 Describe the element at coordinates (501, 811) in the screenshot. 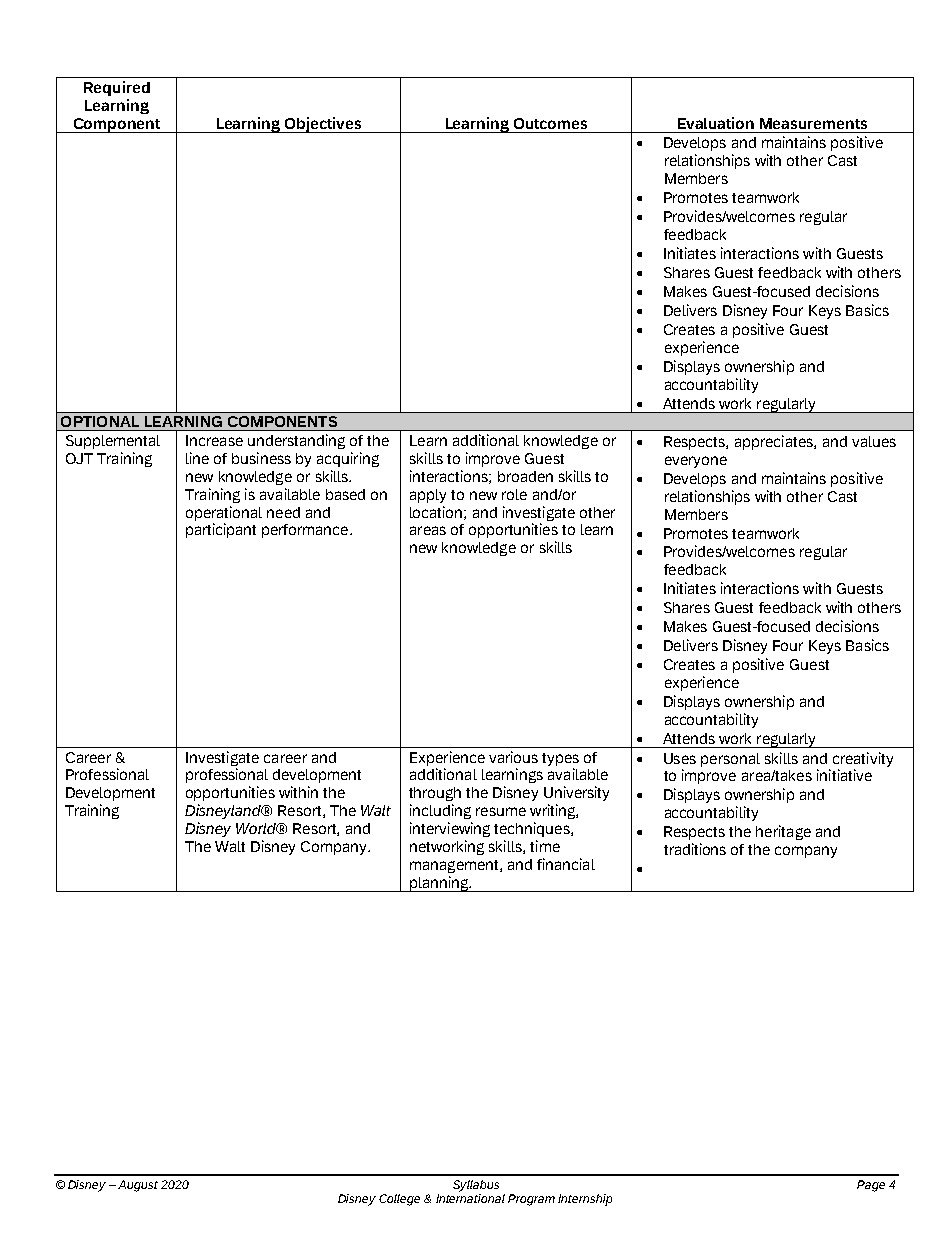

I see `resume` at that location.
